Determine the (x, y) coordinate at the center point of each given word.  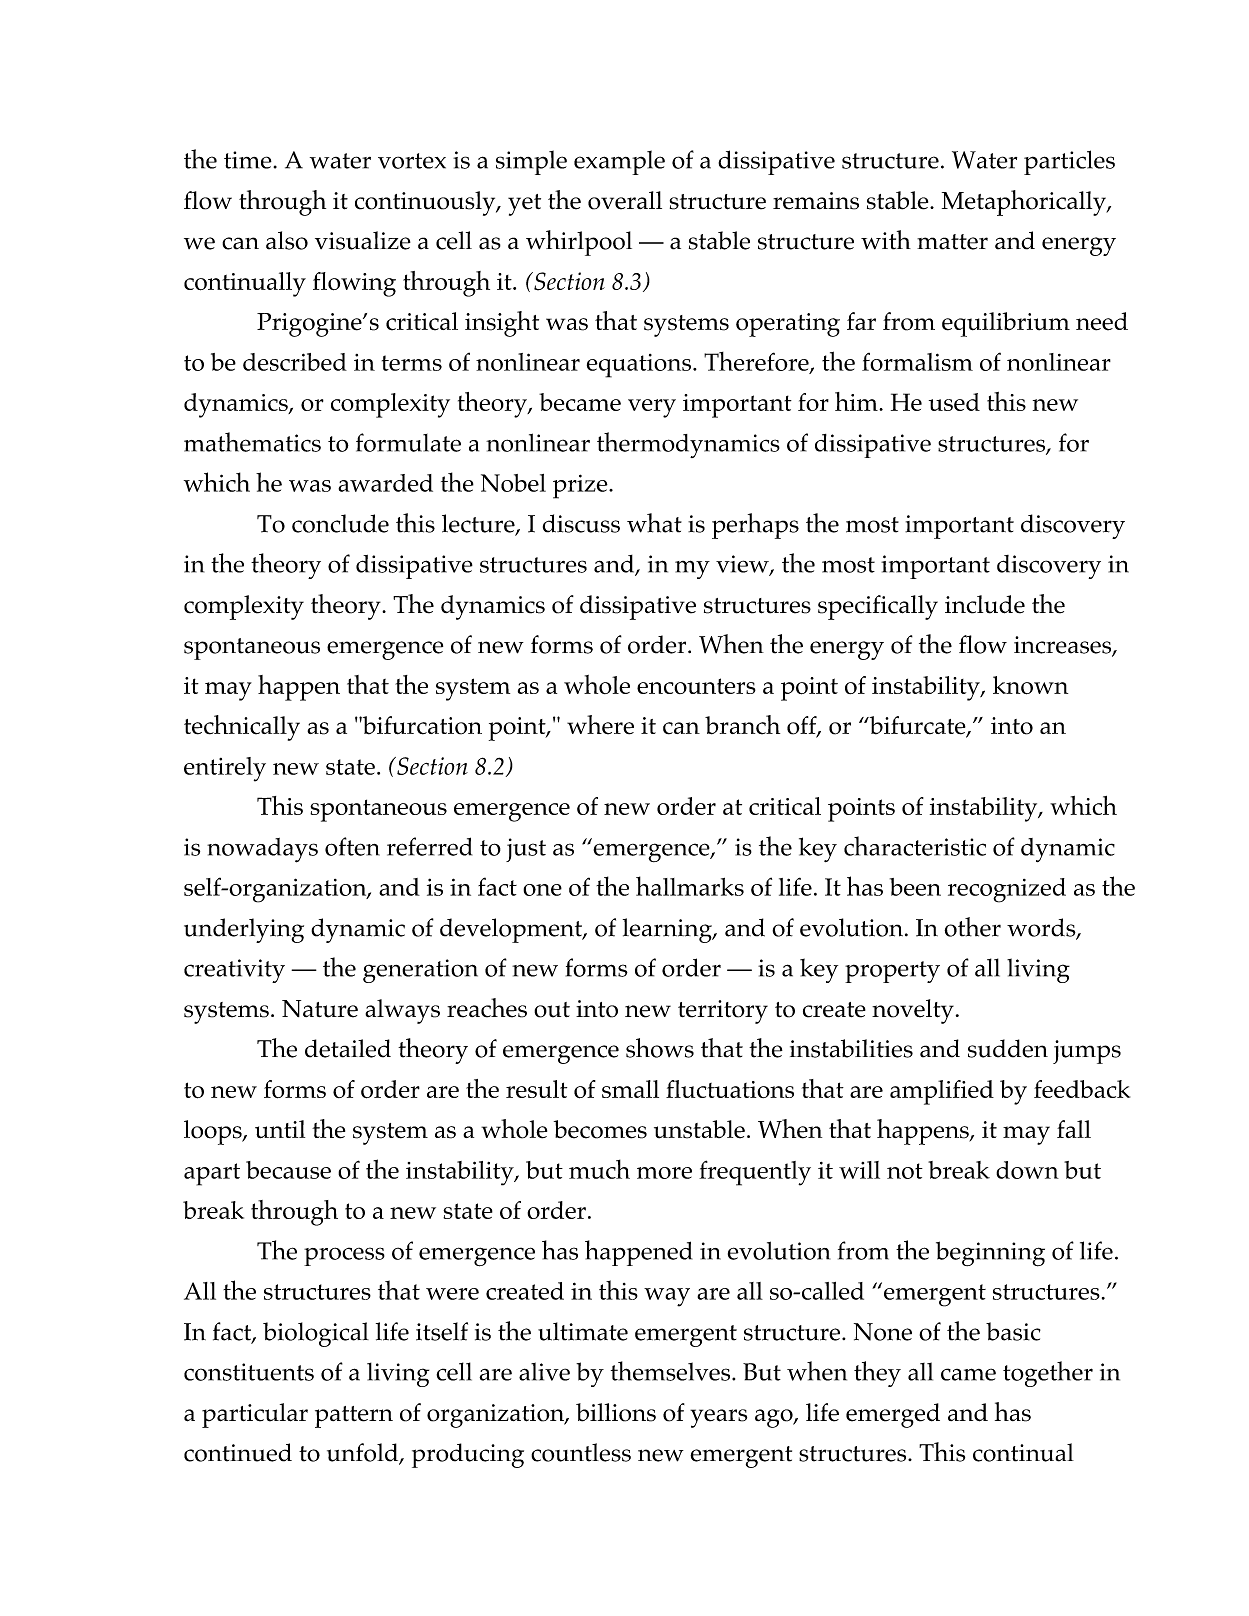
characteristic (915, 846)
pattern (354, 1417)
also (287, 240)
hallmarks (690, 886)
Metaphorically (1025, 203)
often (352, 846)
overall (625, 200)
